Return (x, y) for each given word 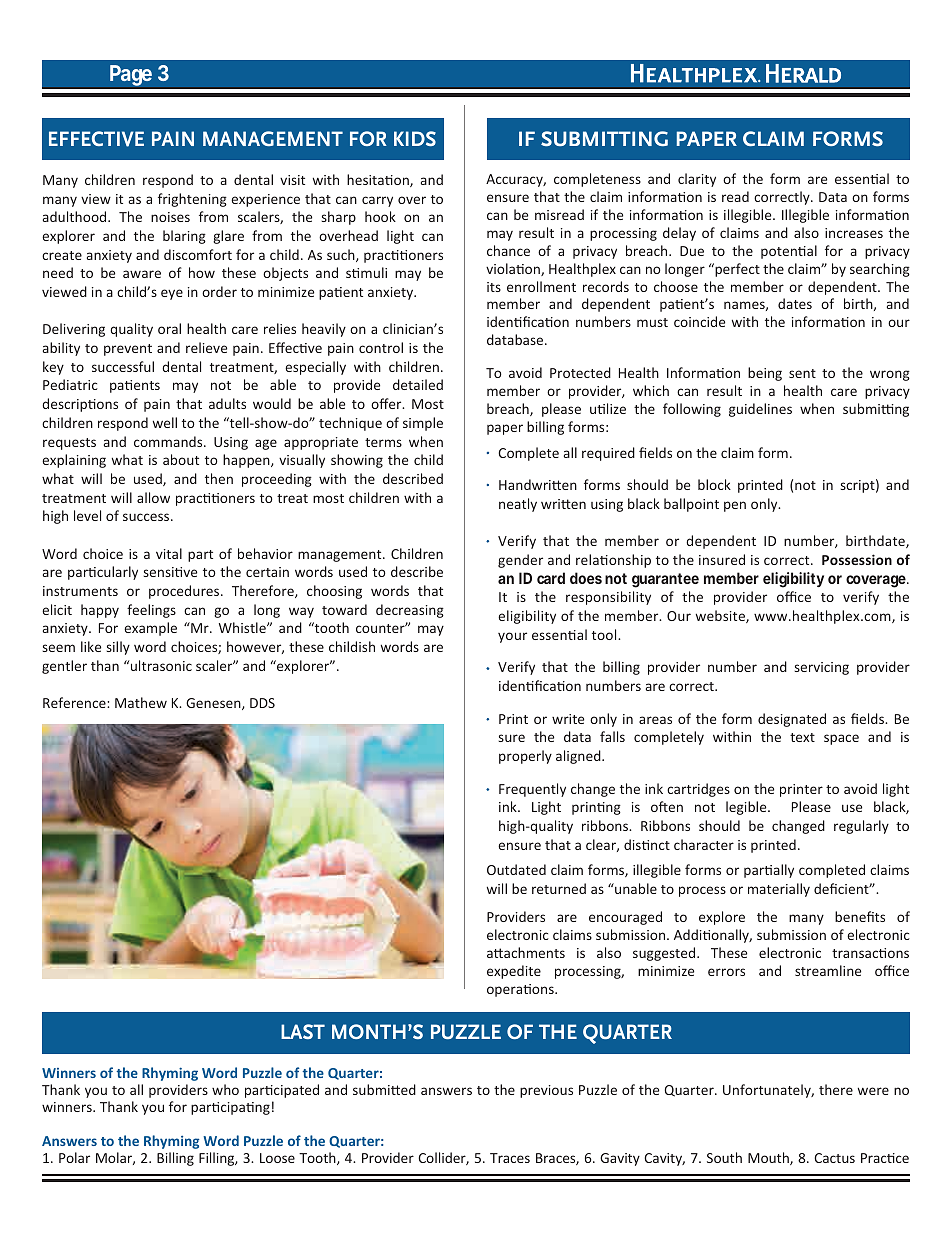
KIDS (415, 138)
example (150, 629)
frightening (192, 200)
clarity (697, 180)
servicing (822, 668)
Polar (74, 1157)
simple (423, 424)
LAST (303, 1031)
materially (779, 890)
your (512, 637)
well (165, 422)
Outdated (516, 869)
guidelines (760, 410)
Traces (510, 1158)
